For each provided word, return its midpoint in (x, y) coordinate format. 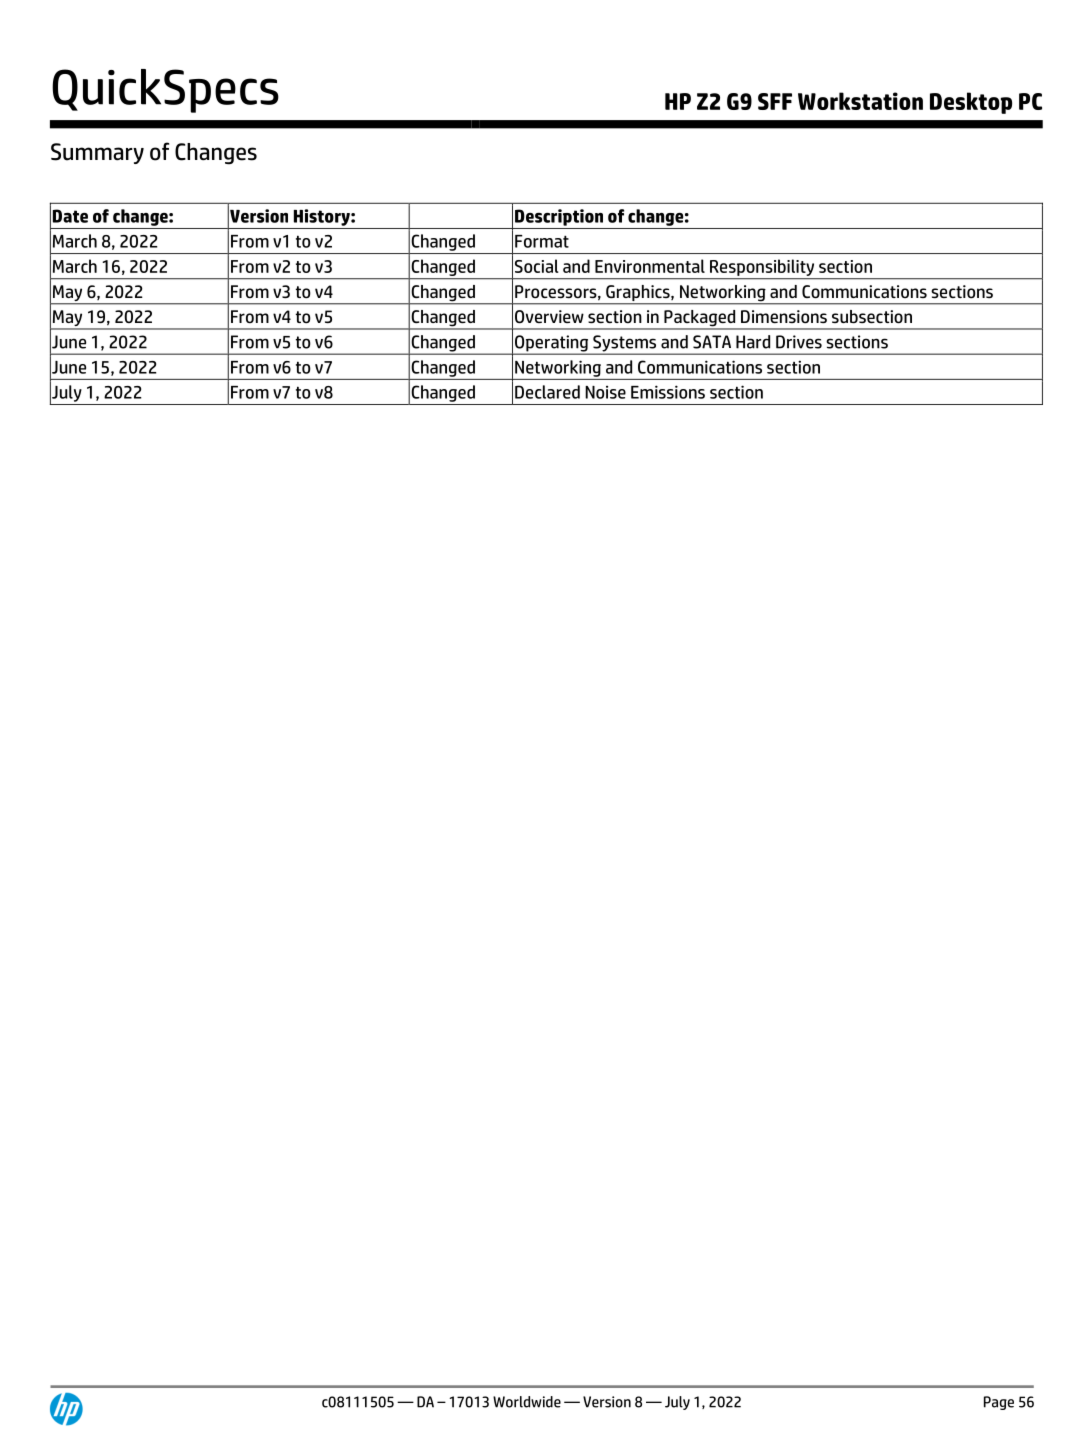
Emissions (668, 392)
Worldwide (527, 1402)
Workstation (860, 101)
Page (999, 1403)
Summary (97, 153)
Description (559, 217)
